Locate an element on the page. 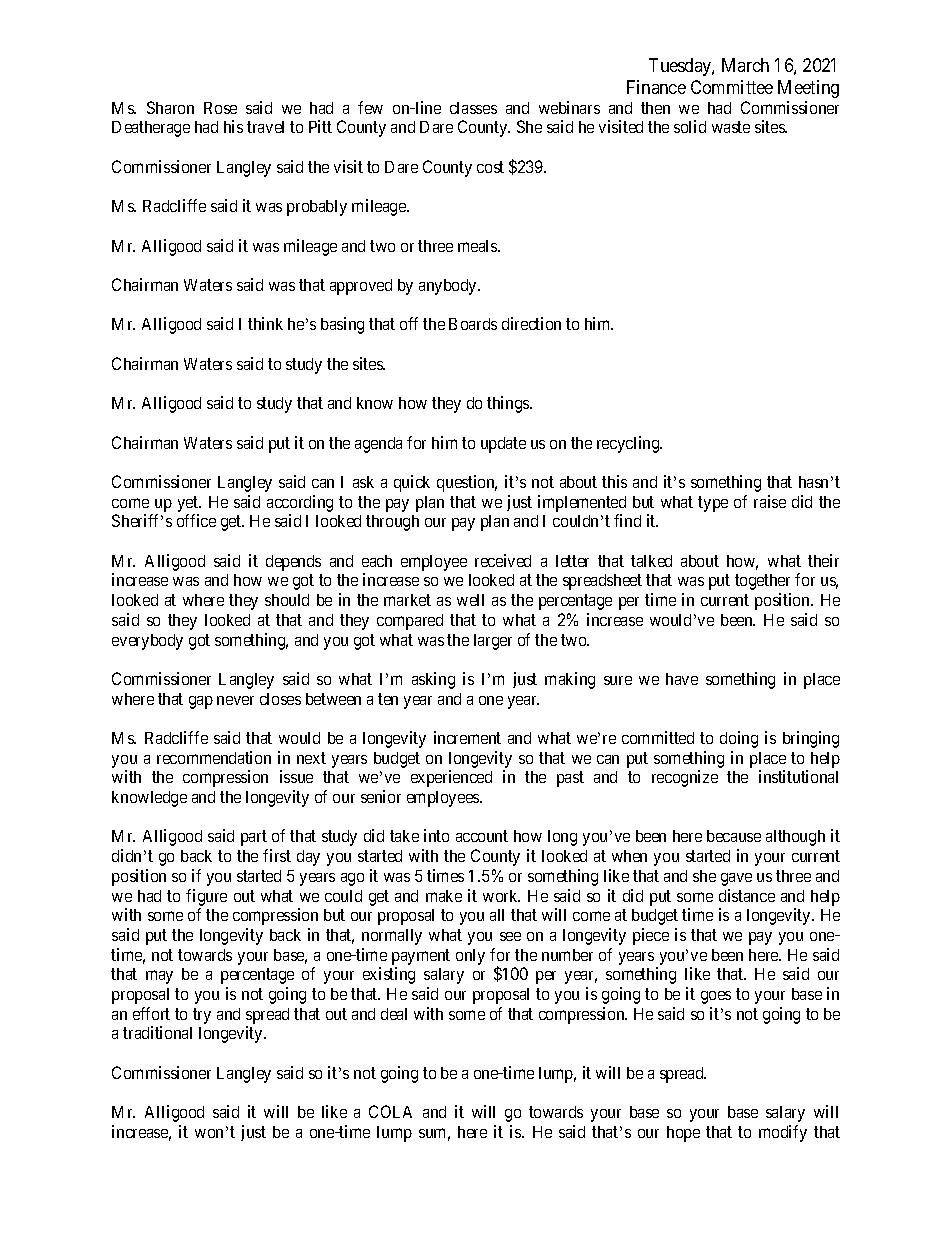 This page has width=952, height=1233. classes is located at coordinates (473, 108).
